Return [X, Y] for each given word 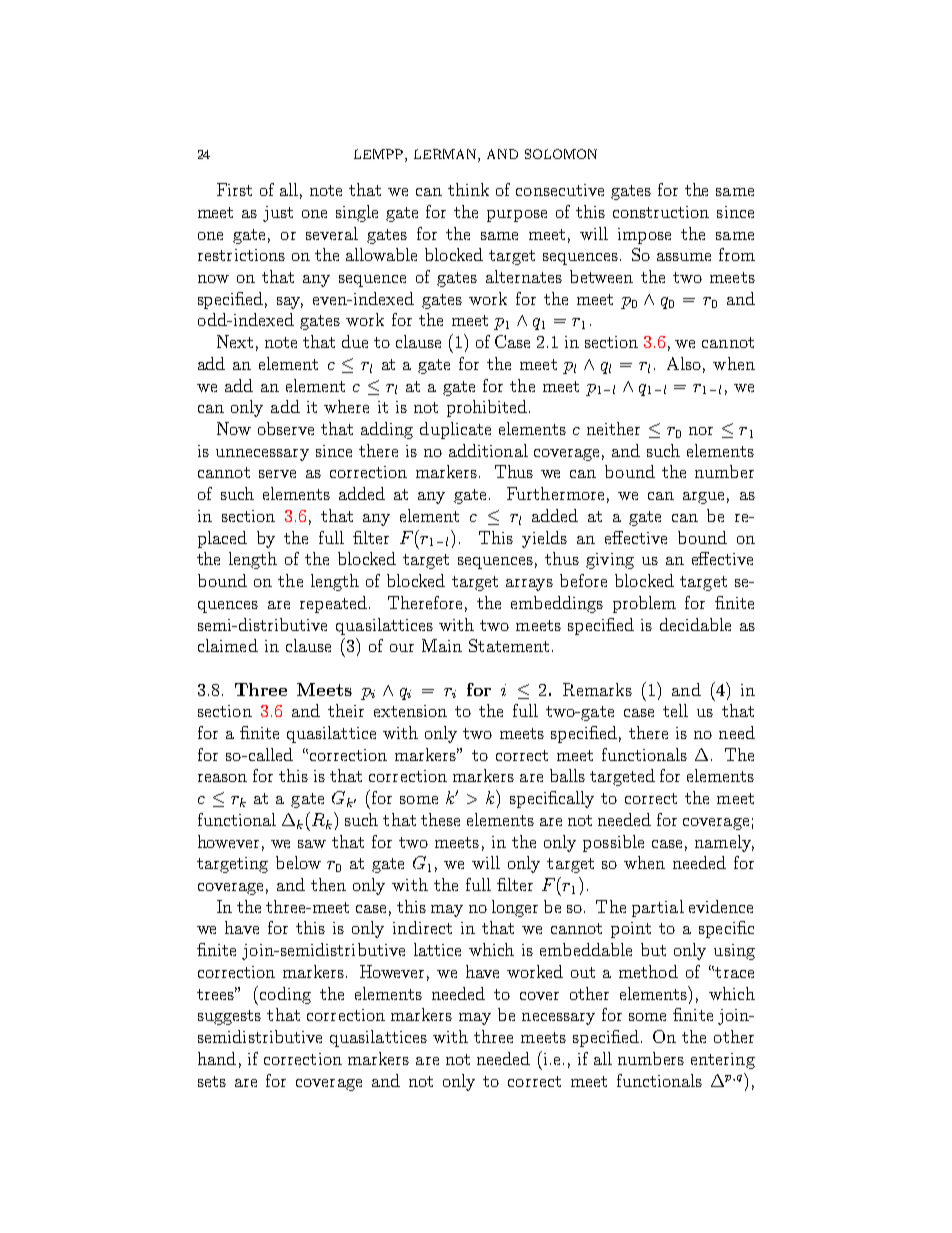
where [346, 406]
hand [217, 1058]
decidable [695, 624]
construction [661, 212]
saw [312, 844]
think [468, 189]
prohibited [487, 408]
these [440, 819]
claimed [228, 645]
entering [723, 1061]
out [583, 972]
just [278, 214]
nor [701, 431]
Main [442, 645]
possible [613, 843]
